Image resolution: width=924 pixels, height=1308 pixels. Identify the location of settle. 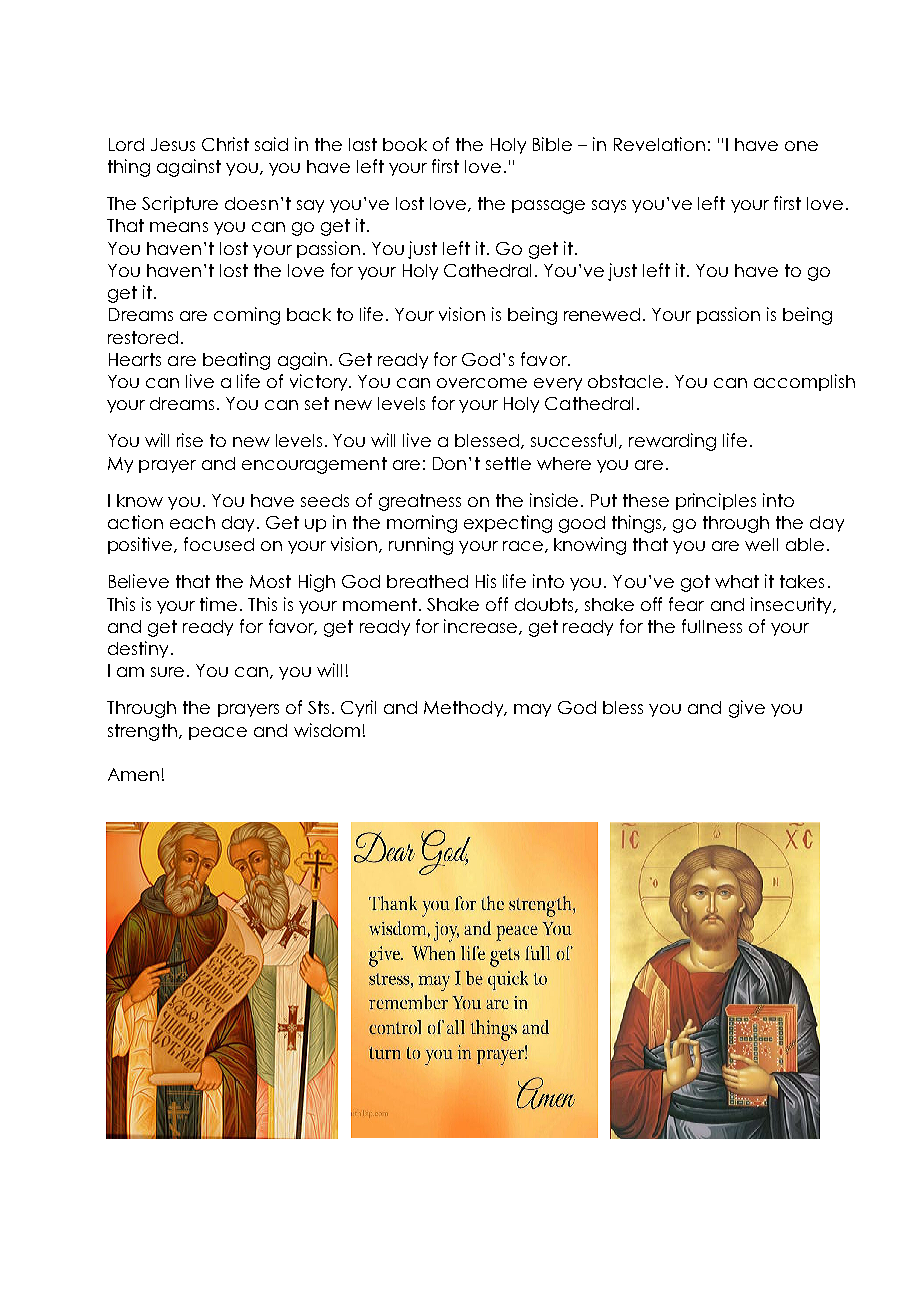
(508, 463).
